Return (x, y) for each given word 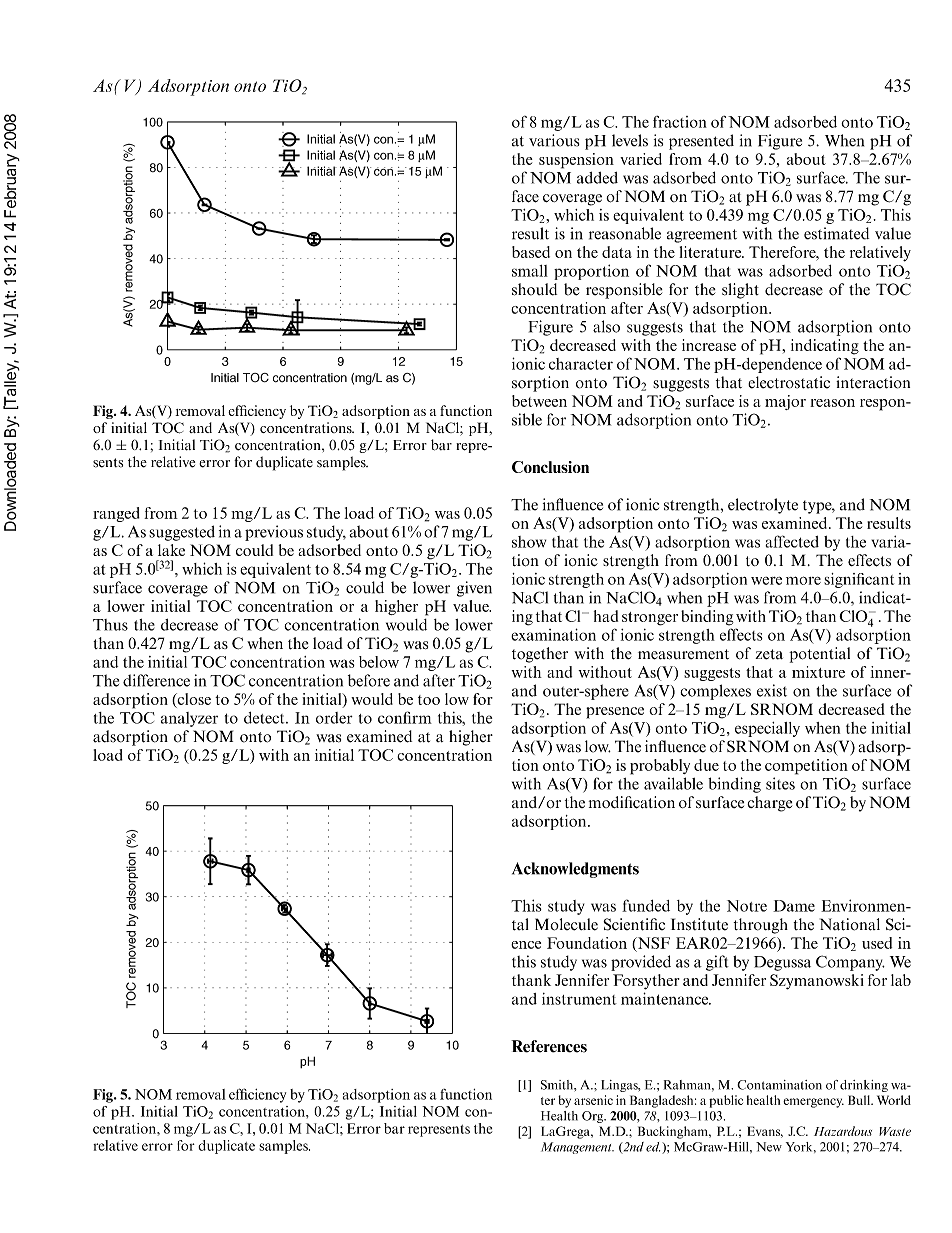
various (554, 140)
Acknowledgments (575, 870)
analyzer (189, 719)
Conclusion (550, 467)
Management (577, 1148)
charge (769, 804)
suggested (182, 533)
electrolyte (763, 506)
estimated (836, 233)
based (531, 252)
